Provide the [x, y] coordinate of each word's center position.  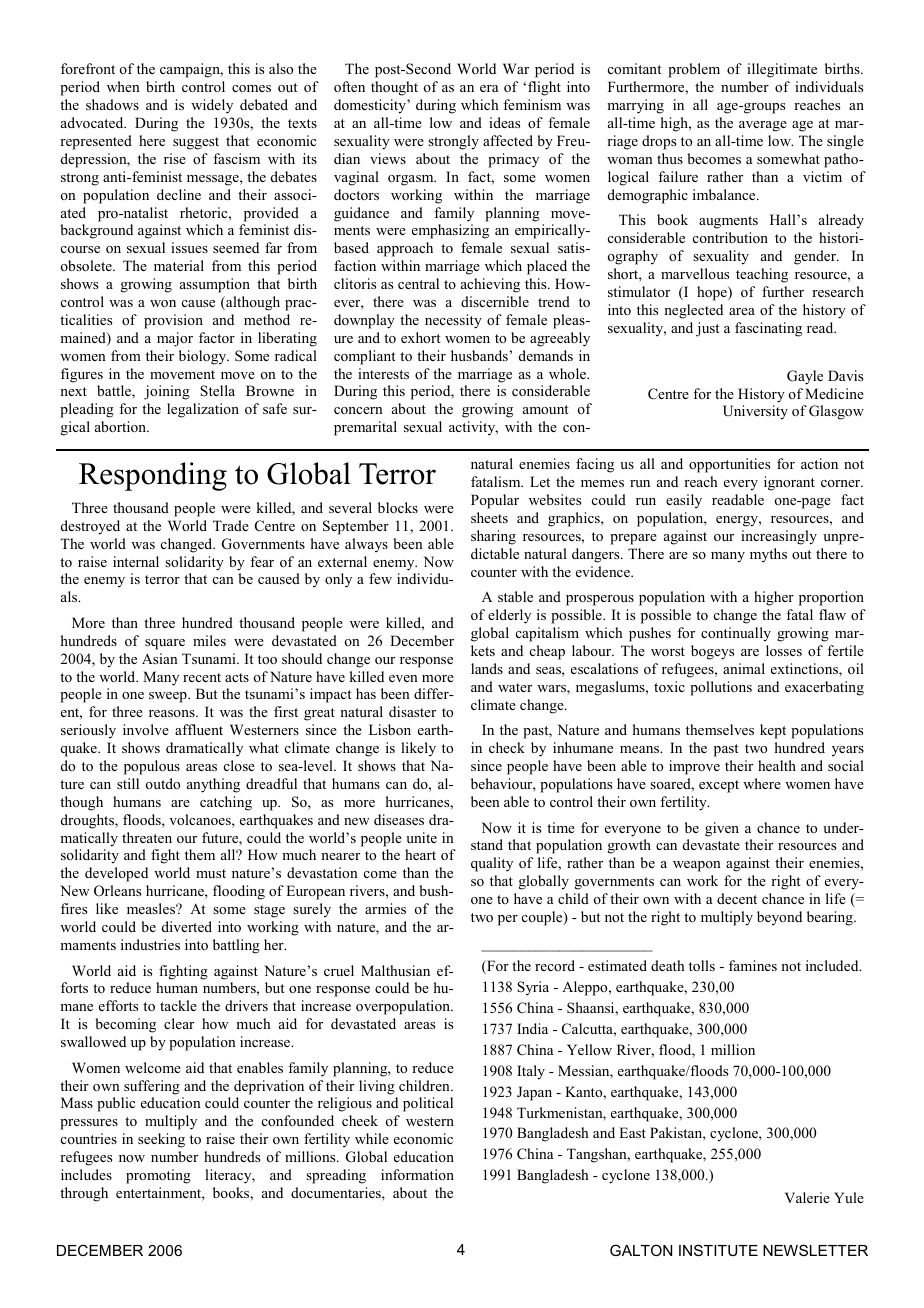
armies [385, 908]
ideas [504, 122]
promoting [158, 1176]
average [763, 126]
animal [744, 668]
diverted [187, 926]
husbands [479, 355]
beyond [779, 918]
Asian [160, 658]
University [755, 412]
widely [212, 106]
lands [487, 668]
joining [167, 392]
